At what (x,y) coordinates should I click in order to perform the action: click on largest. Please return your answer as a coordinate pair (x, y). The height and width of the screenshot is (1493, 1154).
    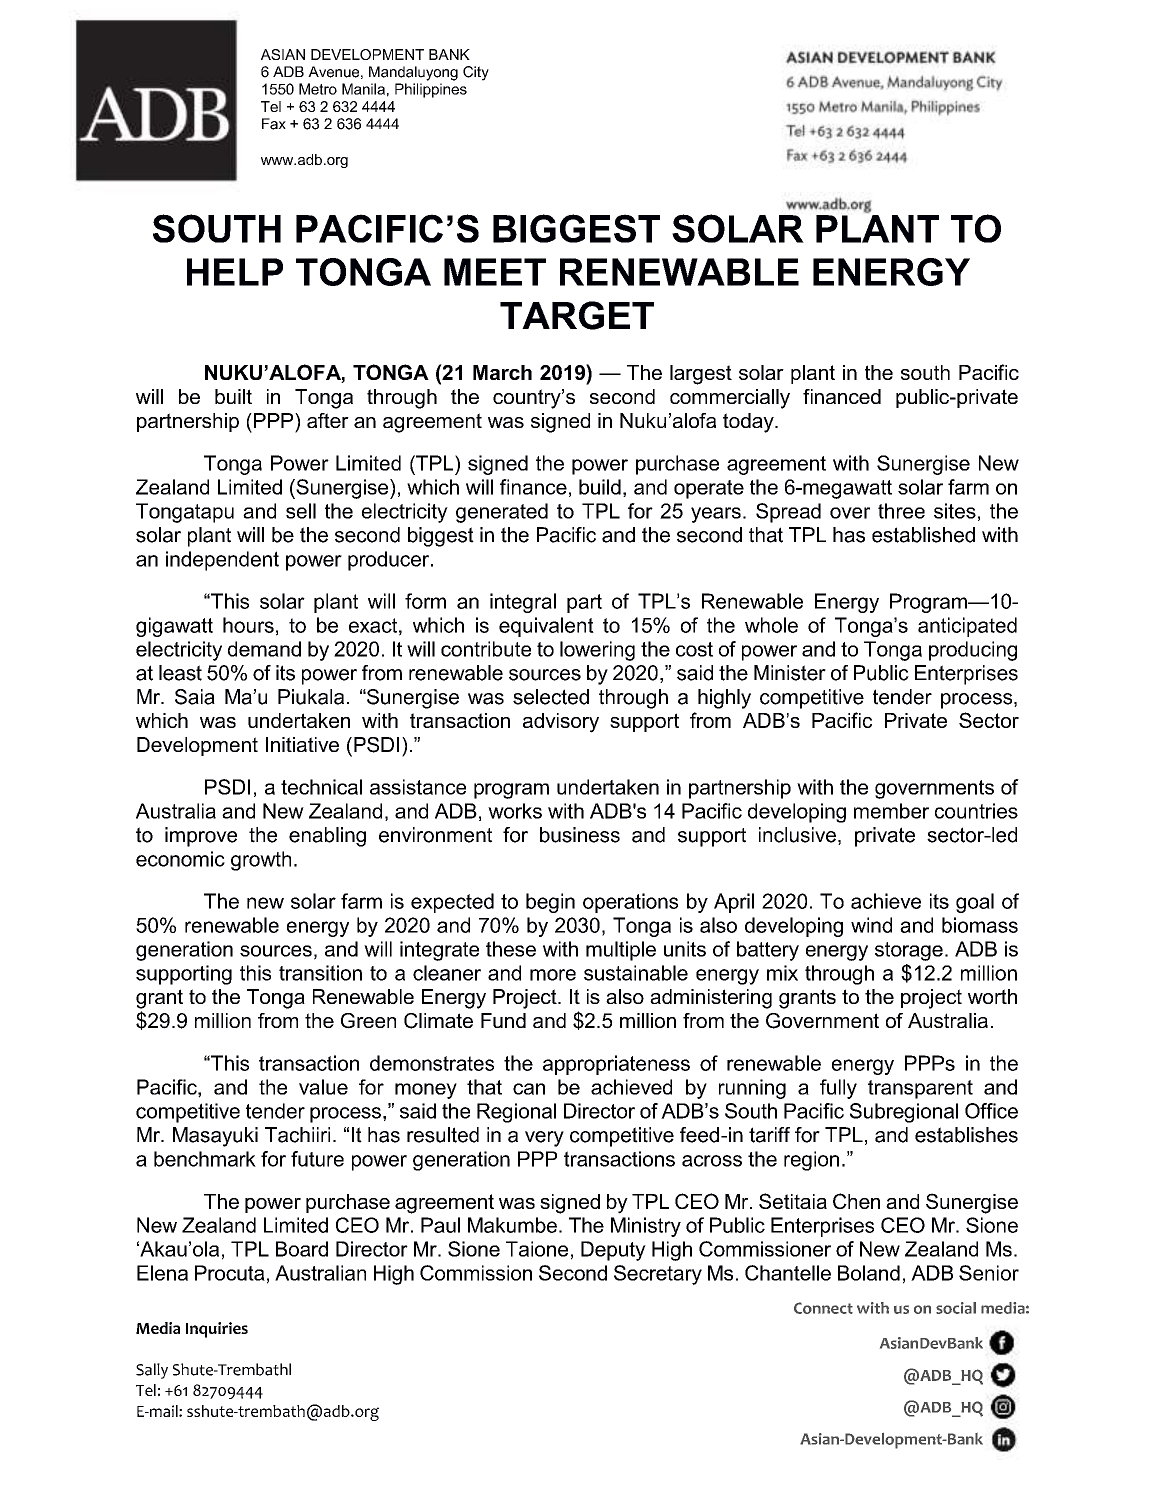
    Looking at the image, I should click on (701, 375).
